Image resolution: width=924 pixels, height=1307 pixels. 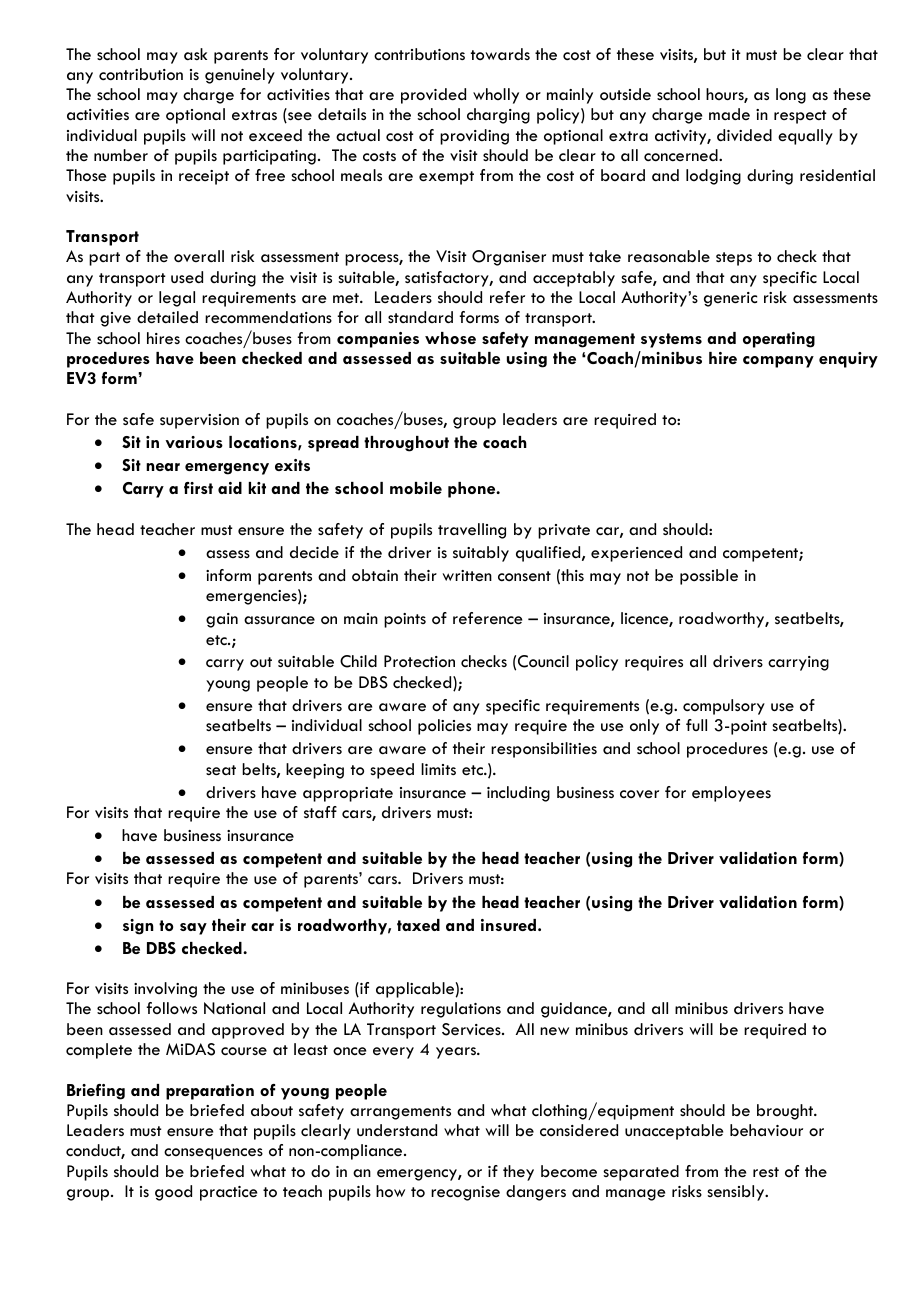 I want to click on recognise, so click(x=465, y=1193).
